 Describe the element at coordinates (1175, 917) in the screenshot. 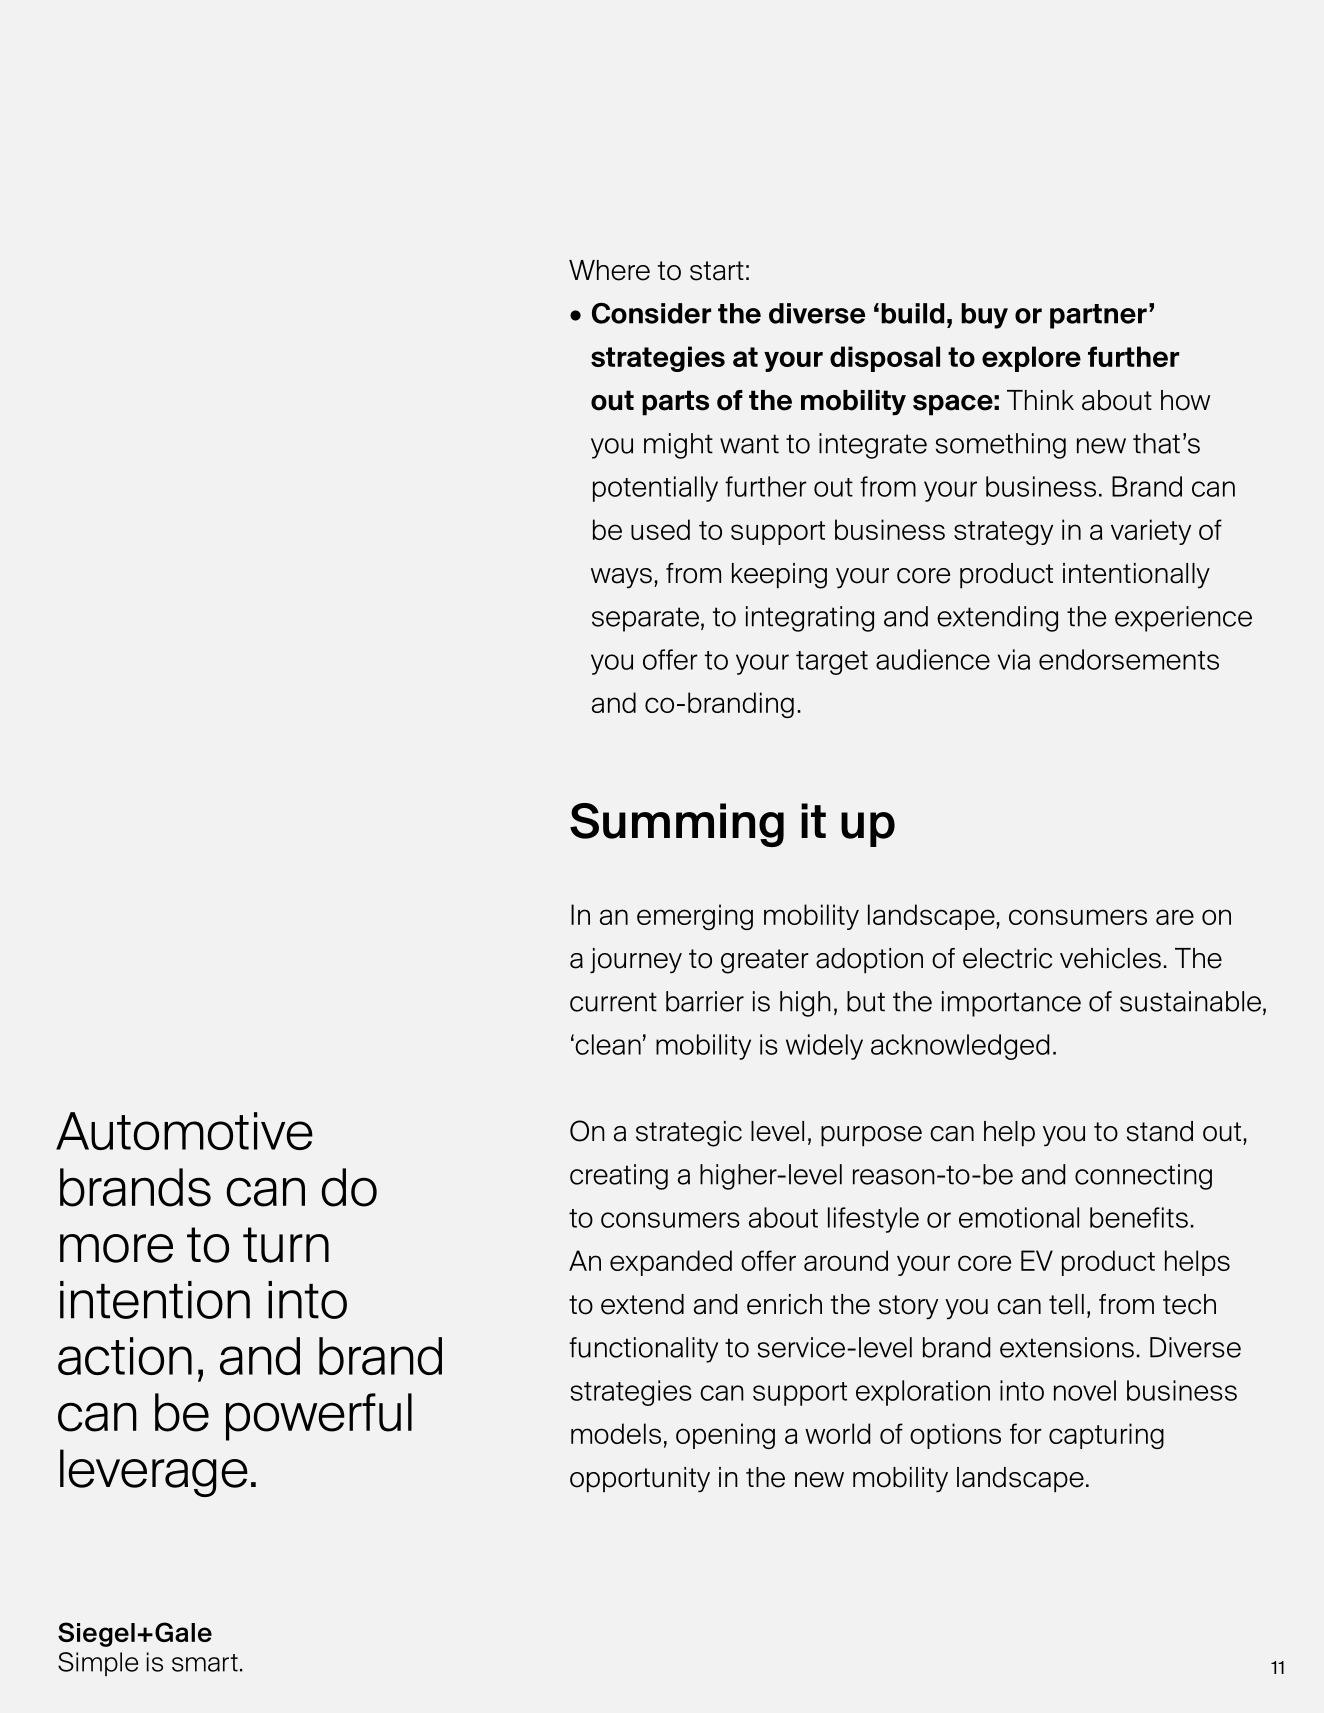

I see `are` at that location.
